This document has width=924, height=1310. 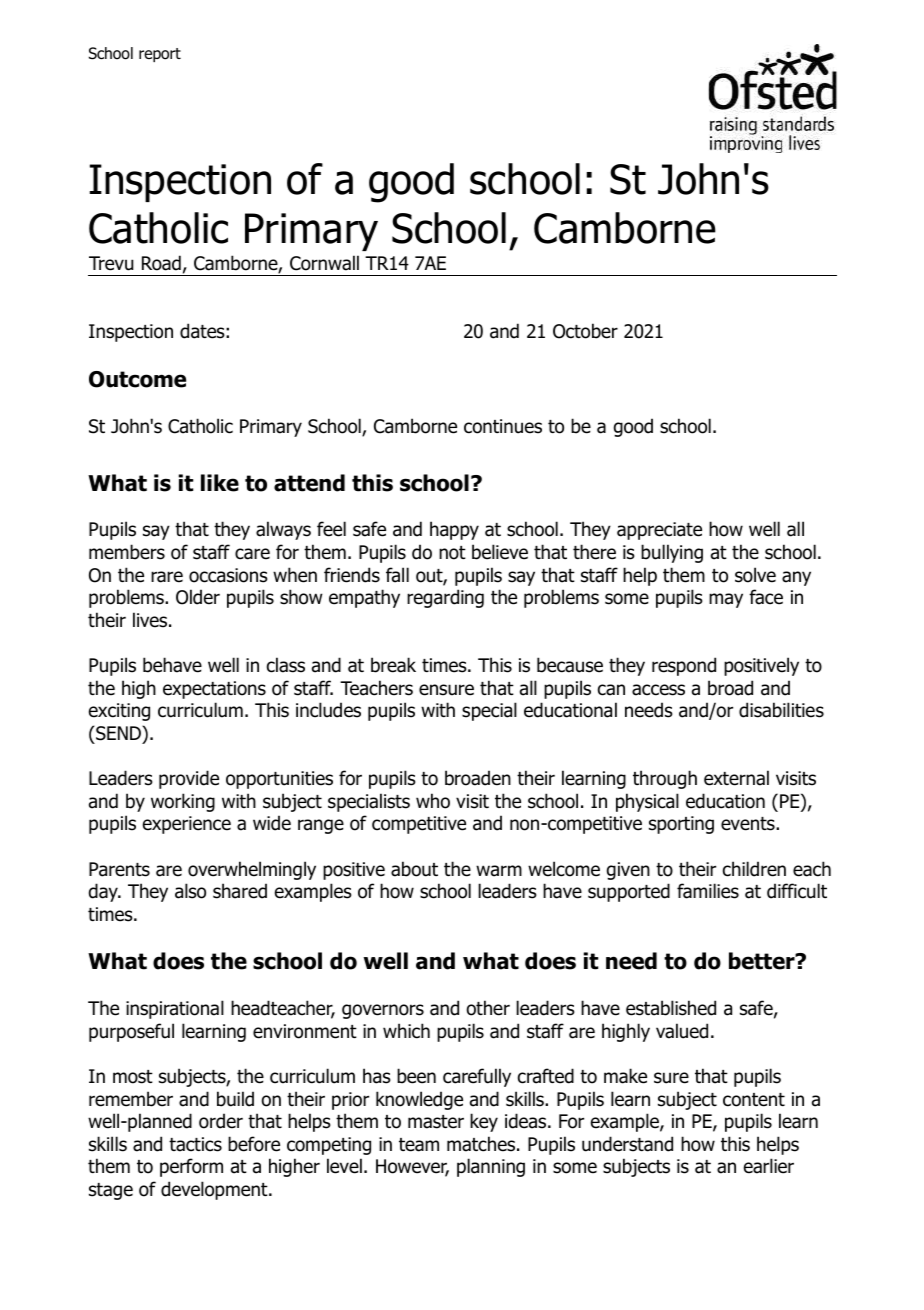 What do you see at coordinates (160, 55) in the document?
I see `report` at bounding box center [160, 55].
